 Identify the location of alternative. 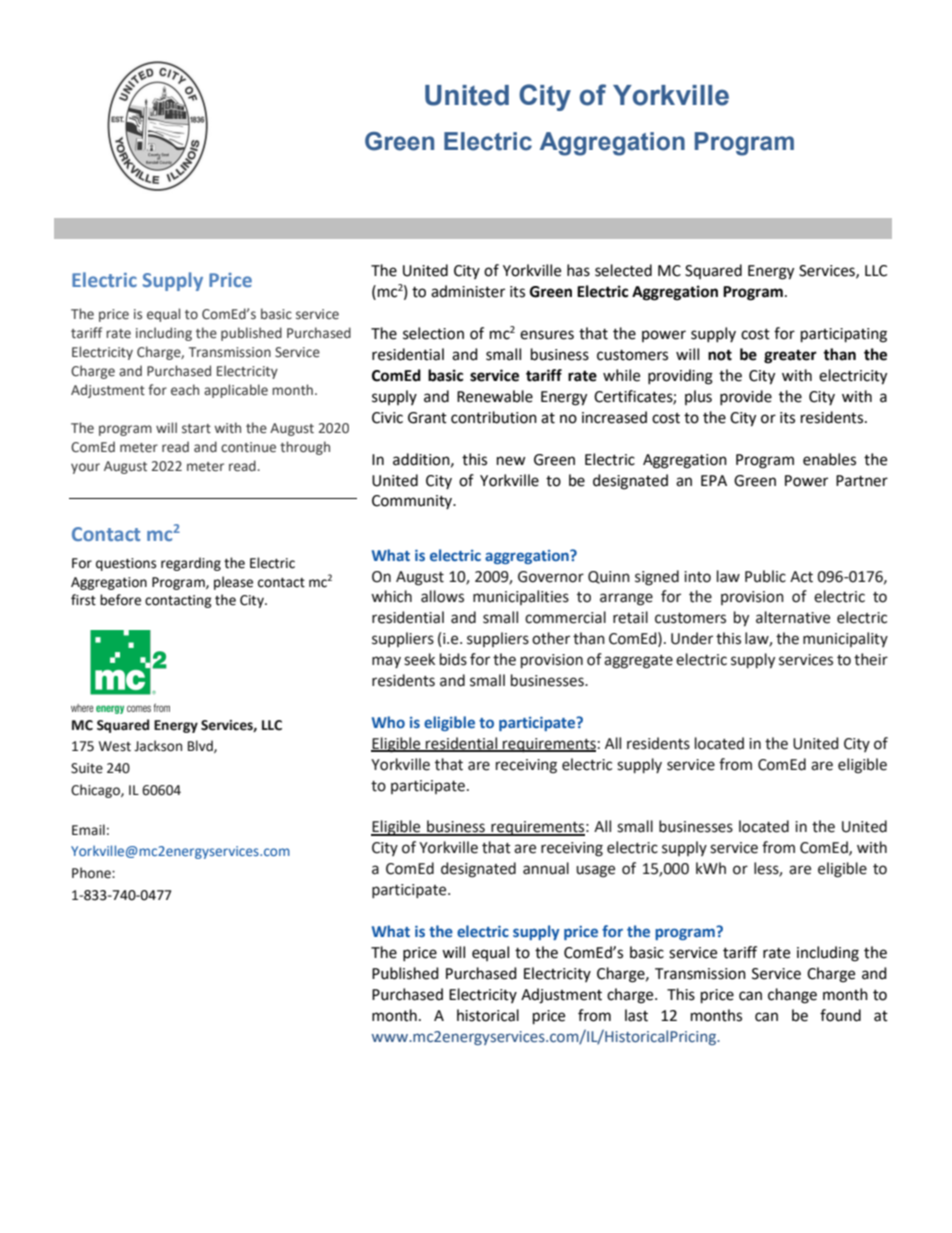
(793, 617).
